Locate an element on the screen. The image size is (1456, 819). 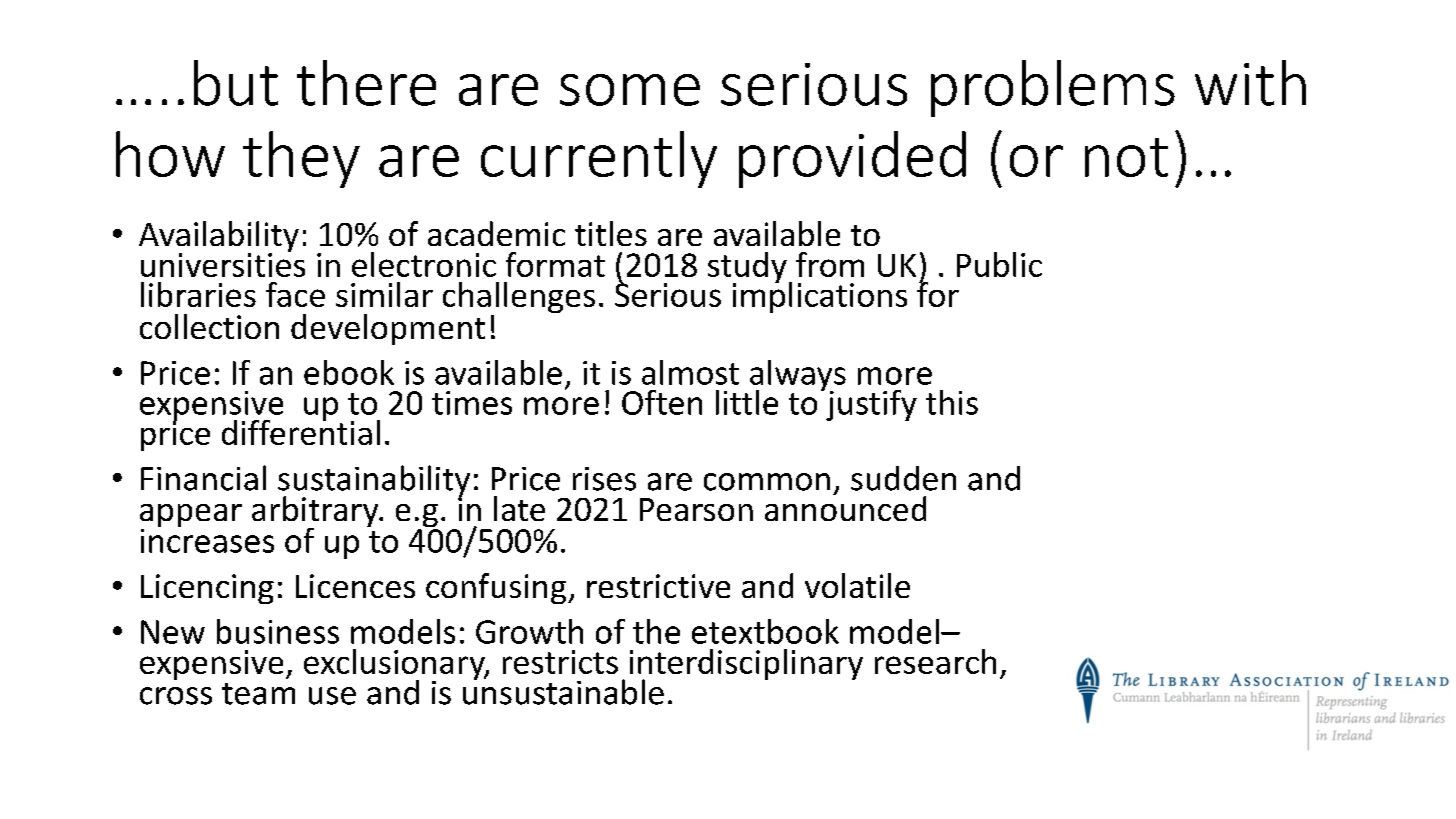
face is located at coordinates (295, 294).
